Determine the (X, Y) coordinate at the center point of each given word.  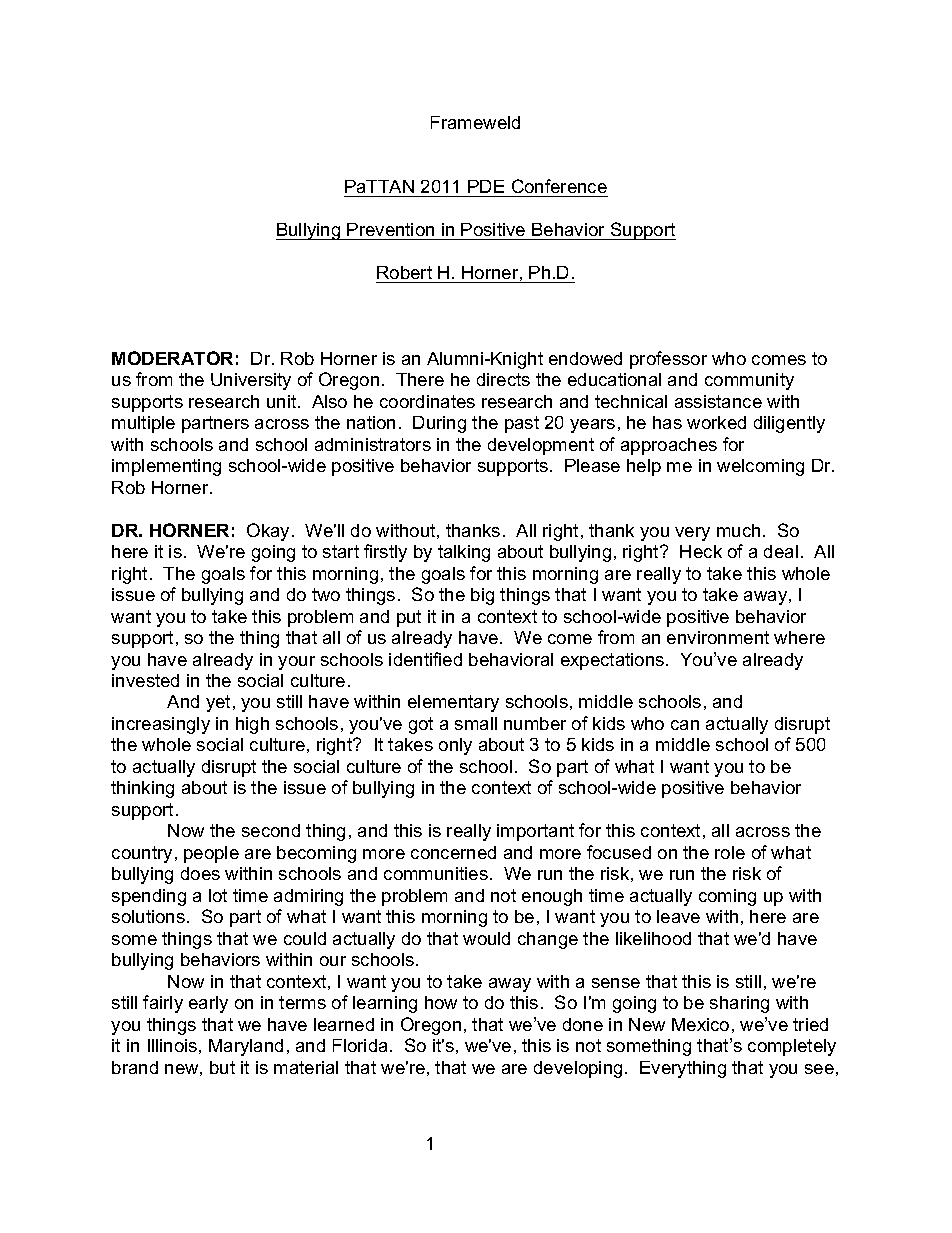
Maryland (246, 1047)
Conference (559, 186)
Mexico (700, 1024)
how (441, 1002)
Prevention (390, 229)
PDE (486, 186)
